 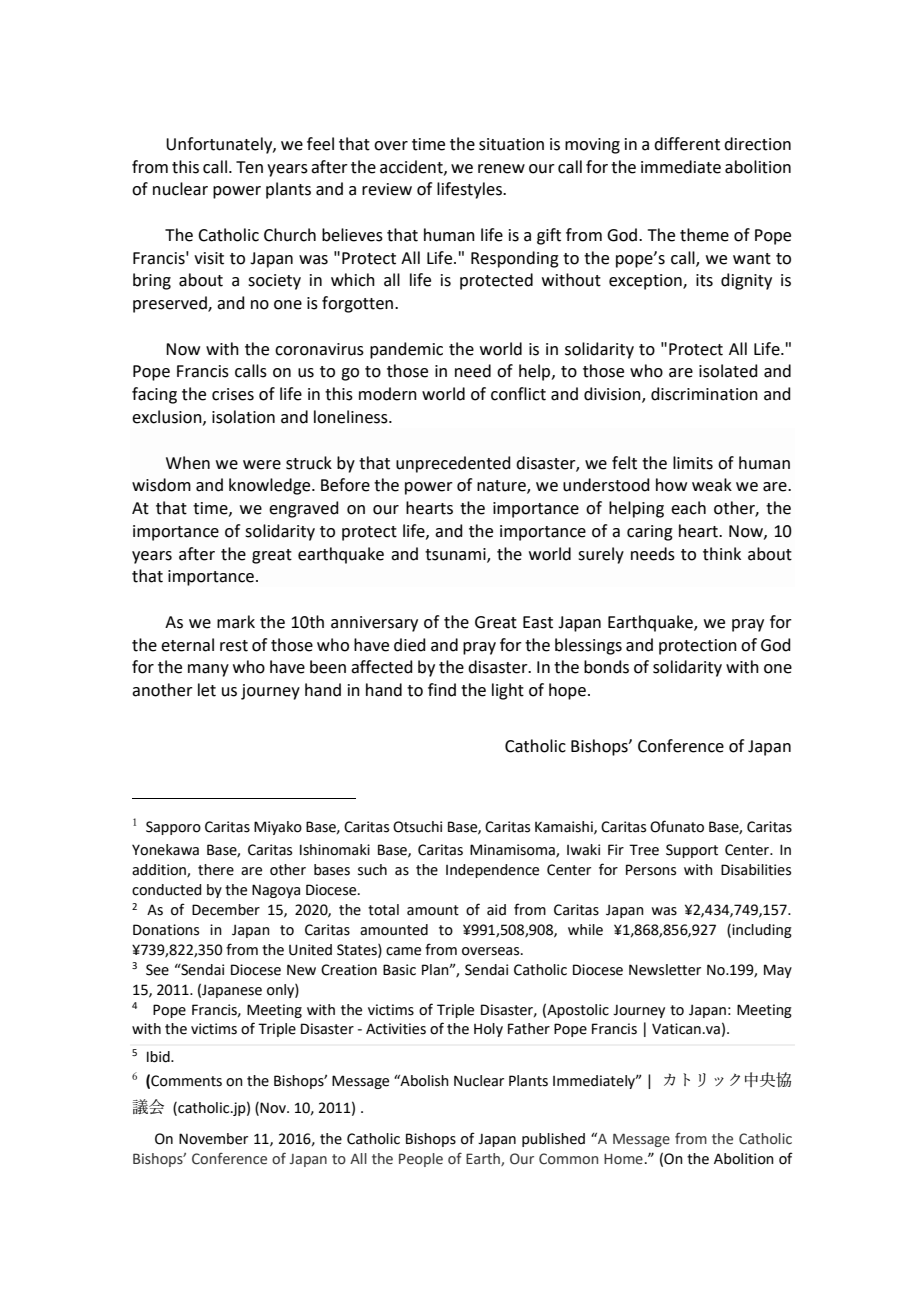 What do you see at coordinates (687, 144) in the document?
I see `different` at bounding box center [687, 144].
